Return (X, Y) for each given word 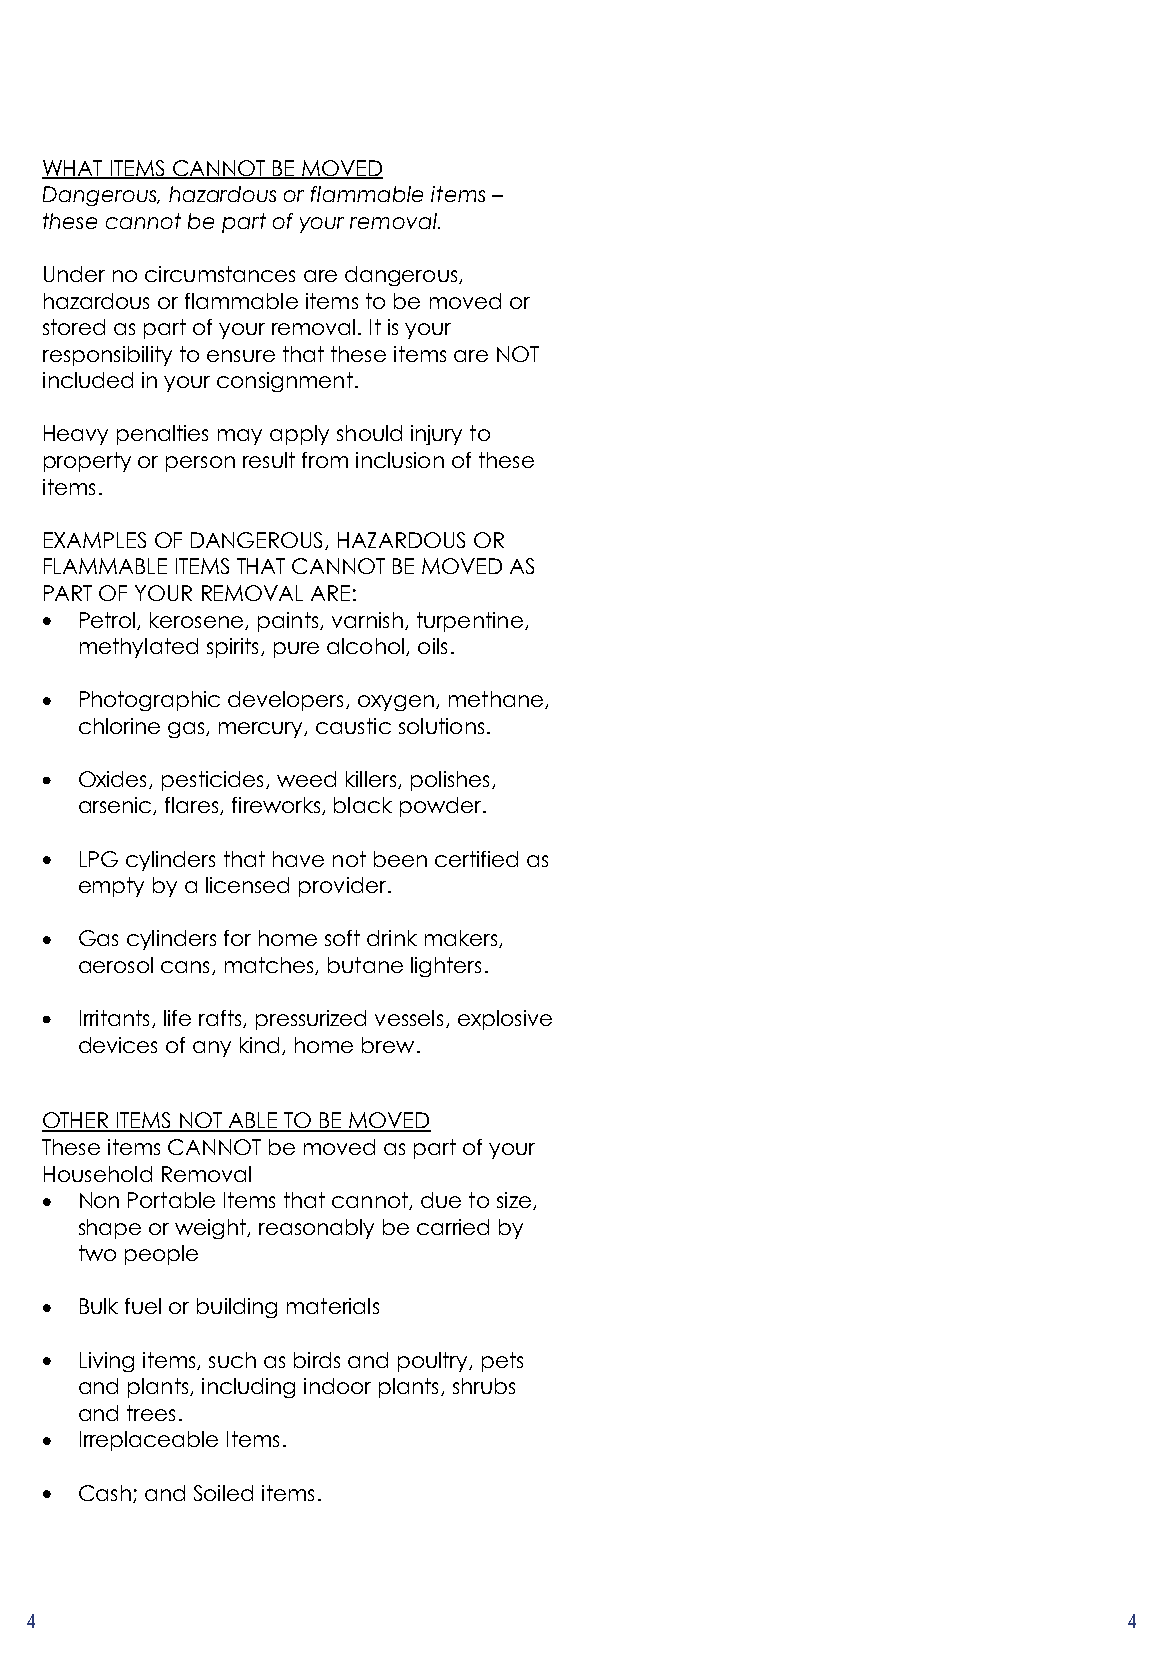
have (298, 859)
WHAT (73, 169)
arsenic (116, 806)
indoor (337, 1386)
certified (476, 859)
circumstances (220, 274)
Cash (105, 1493)
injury (436, 435)
